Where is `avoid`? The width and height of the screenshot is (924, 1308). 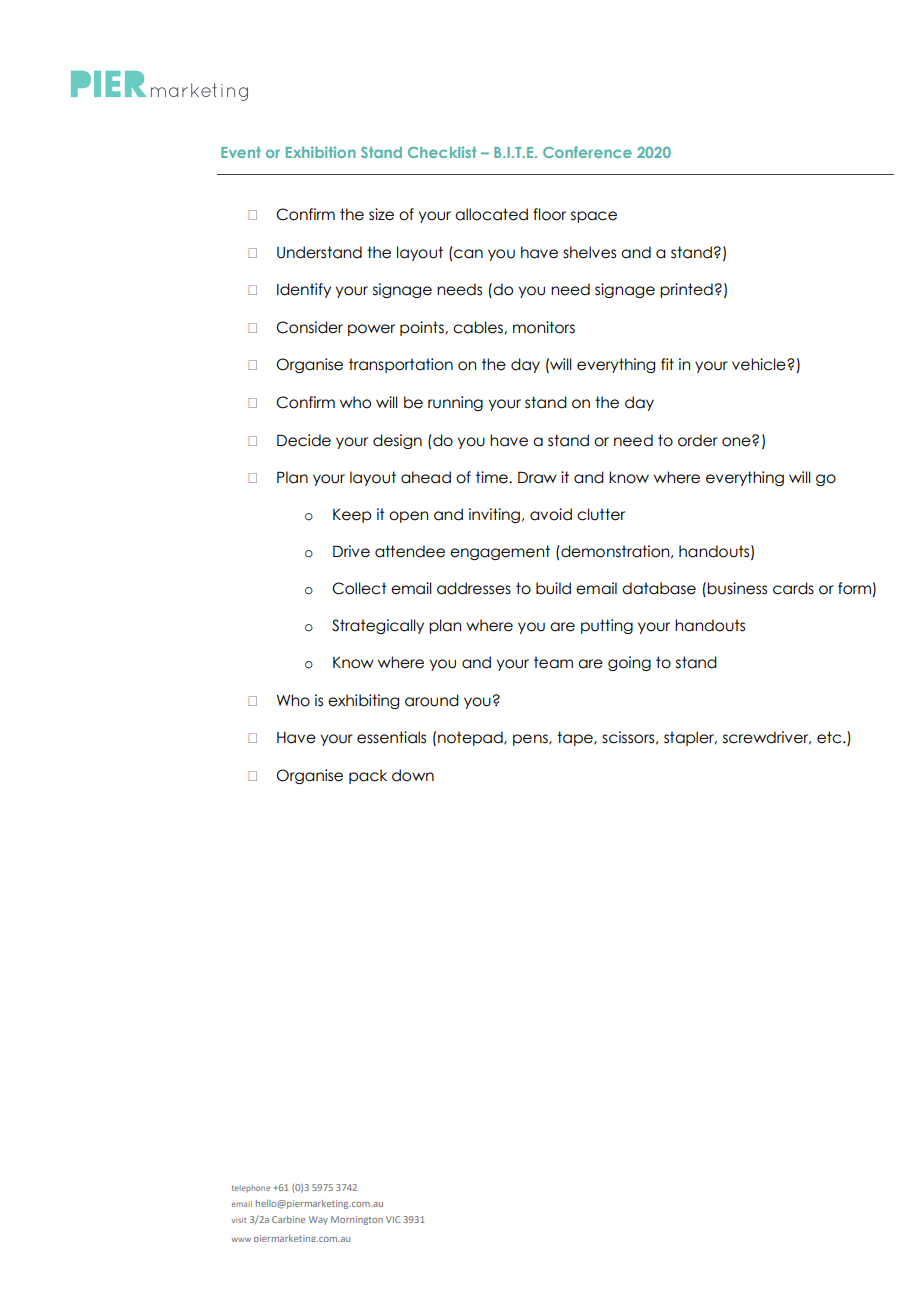 avoid is located at coordinates (551, 514).
